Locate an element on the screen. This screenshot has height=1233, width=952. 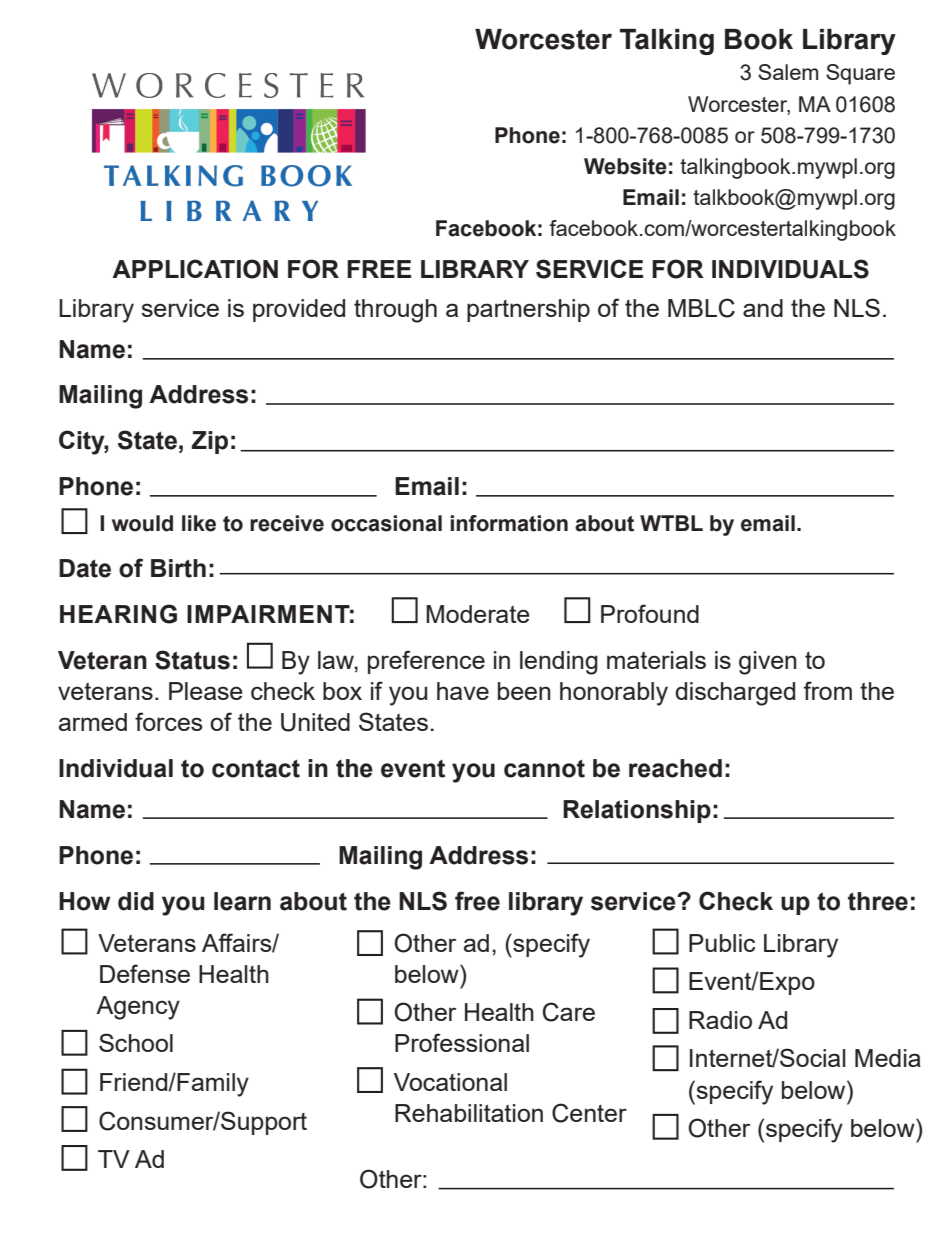
Moderate is located at coordinates (478, 614).
